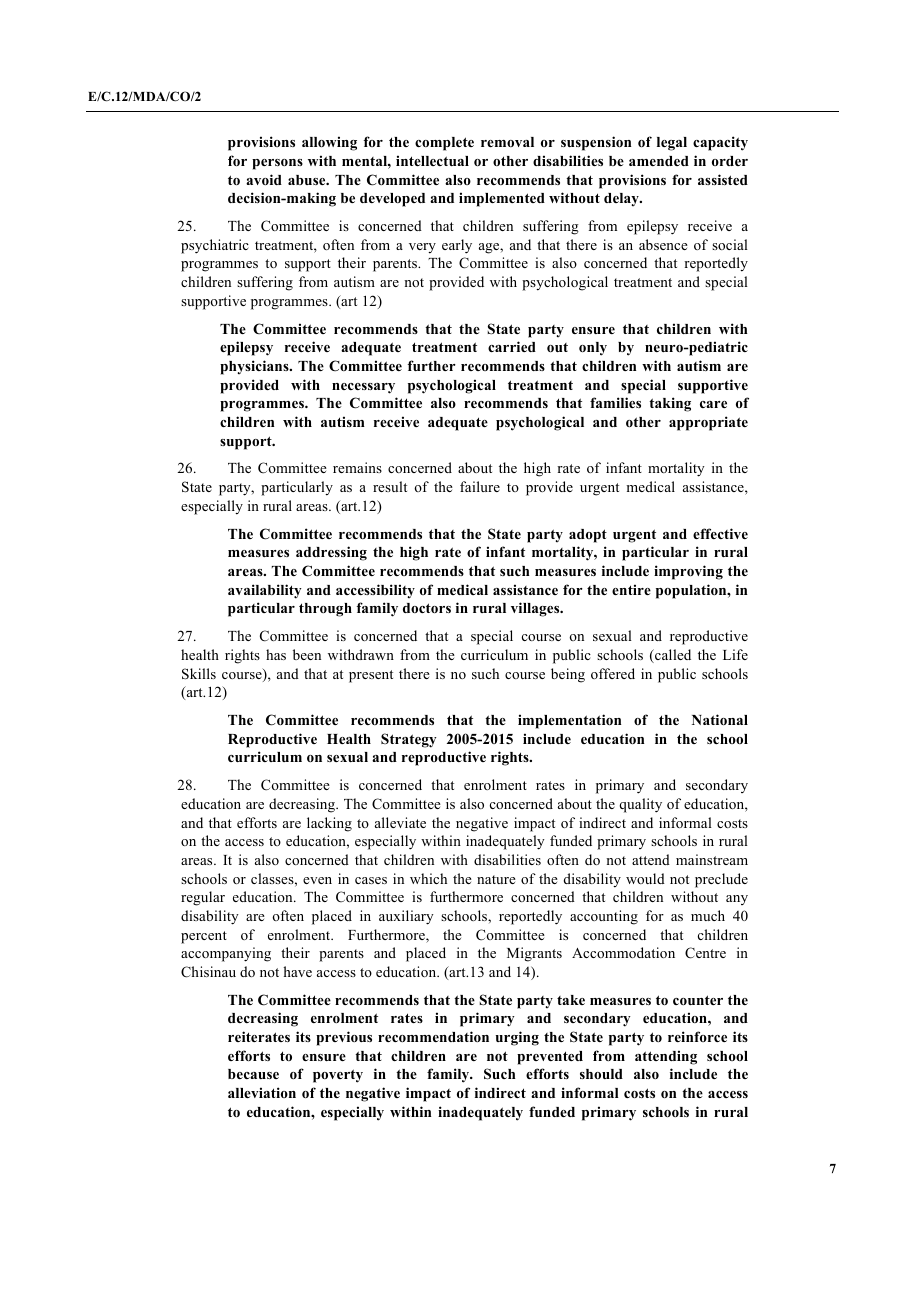 This screenshot has height=1308, width=924. What do you see at coordinates (253, 1074) in the screenshot?
I see `because` at bounding box center [253, 1074].
